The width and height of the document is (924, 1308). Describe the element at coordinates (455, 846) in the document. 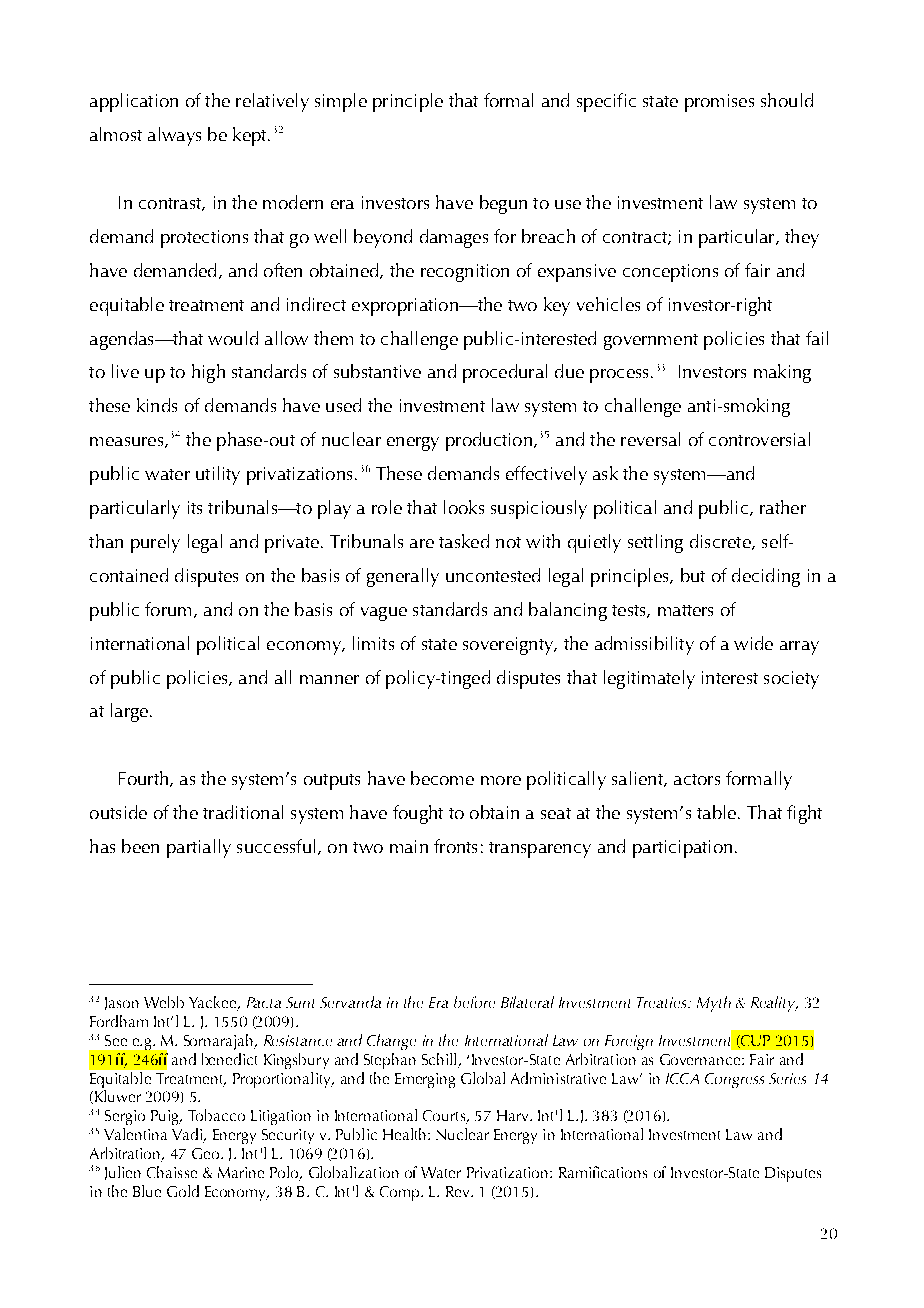

I see `fronts` at that location.
